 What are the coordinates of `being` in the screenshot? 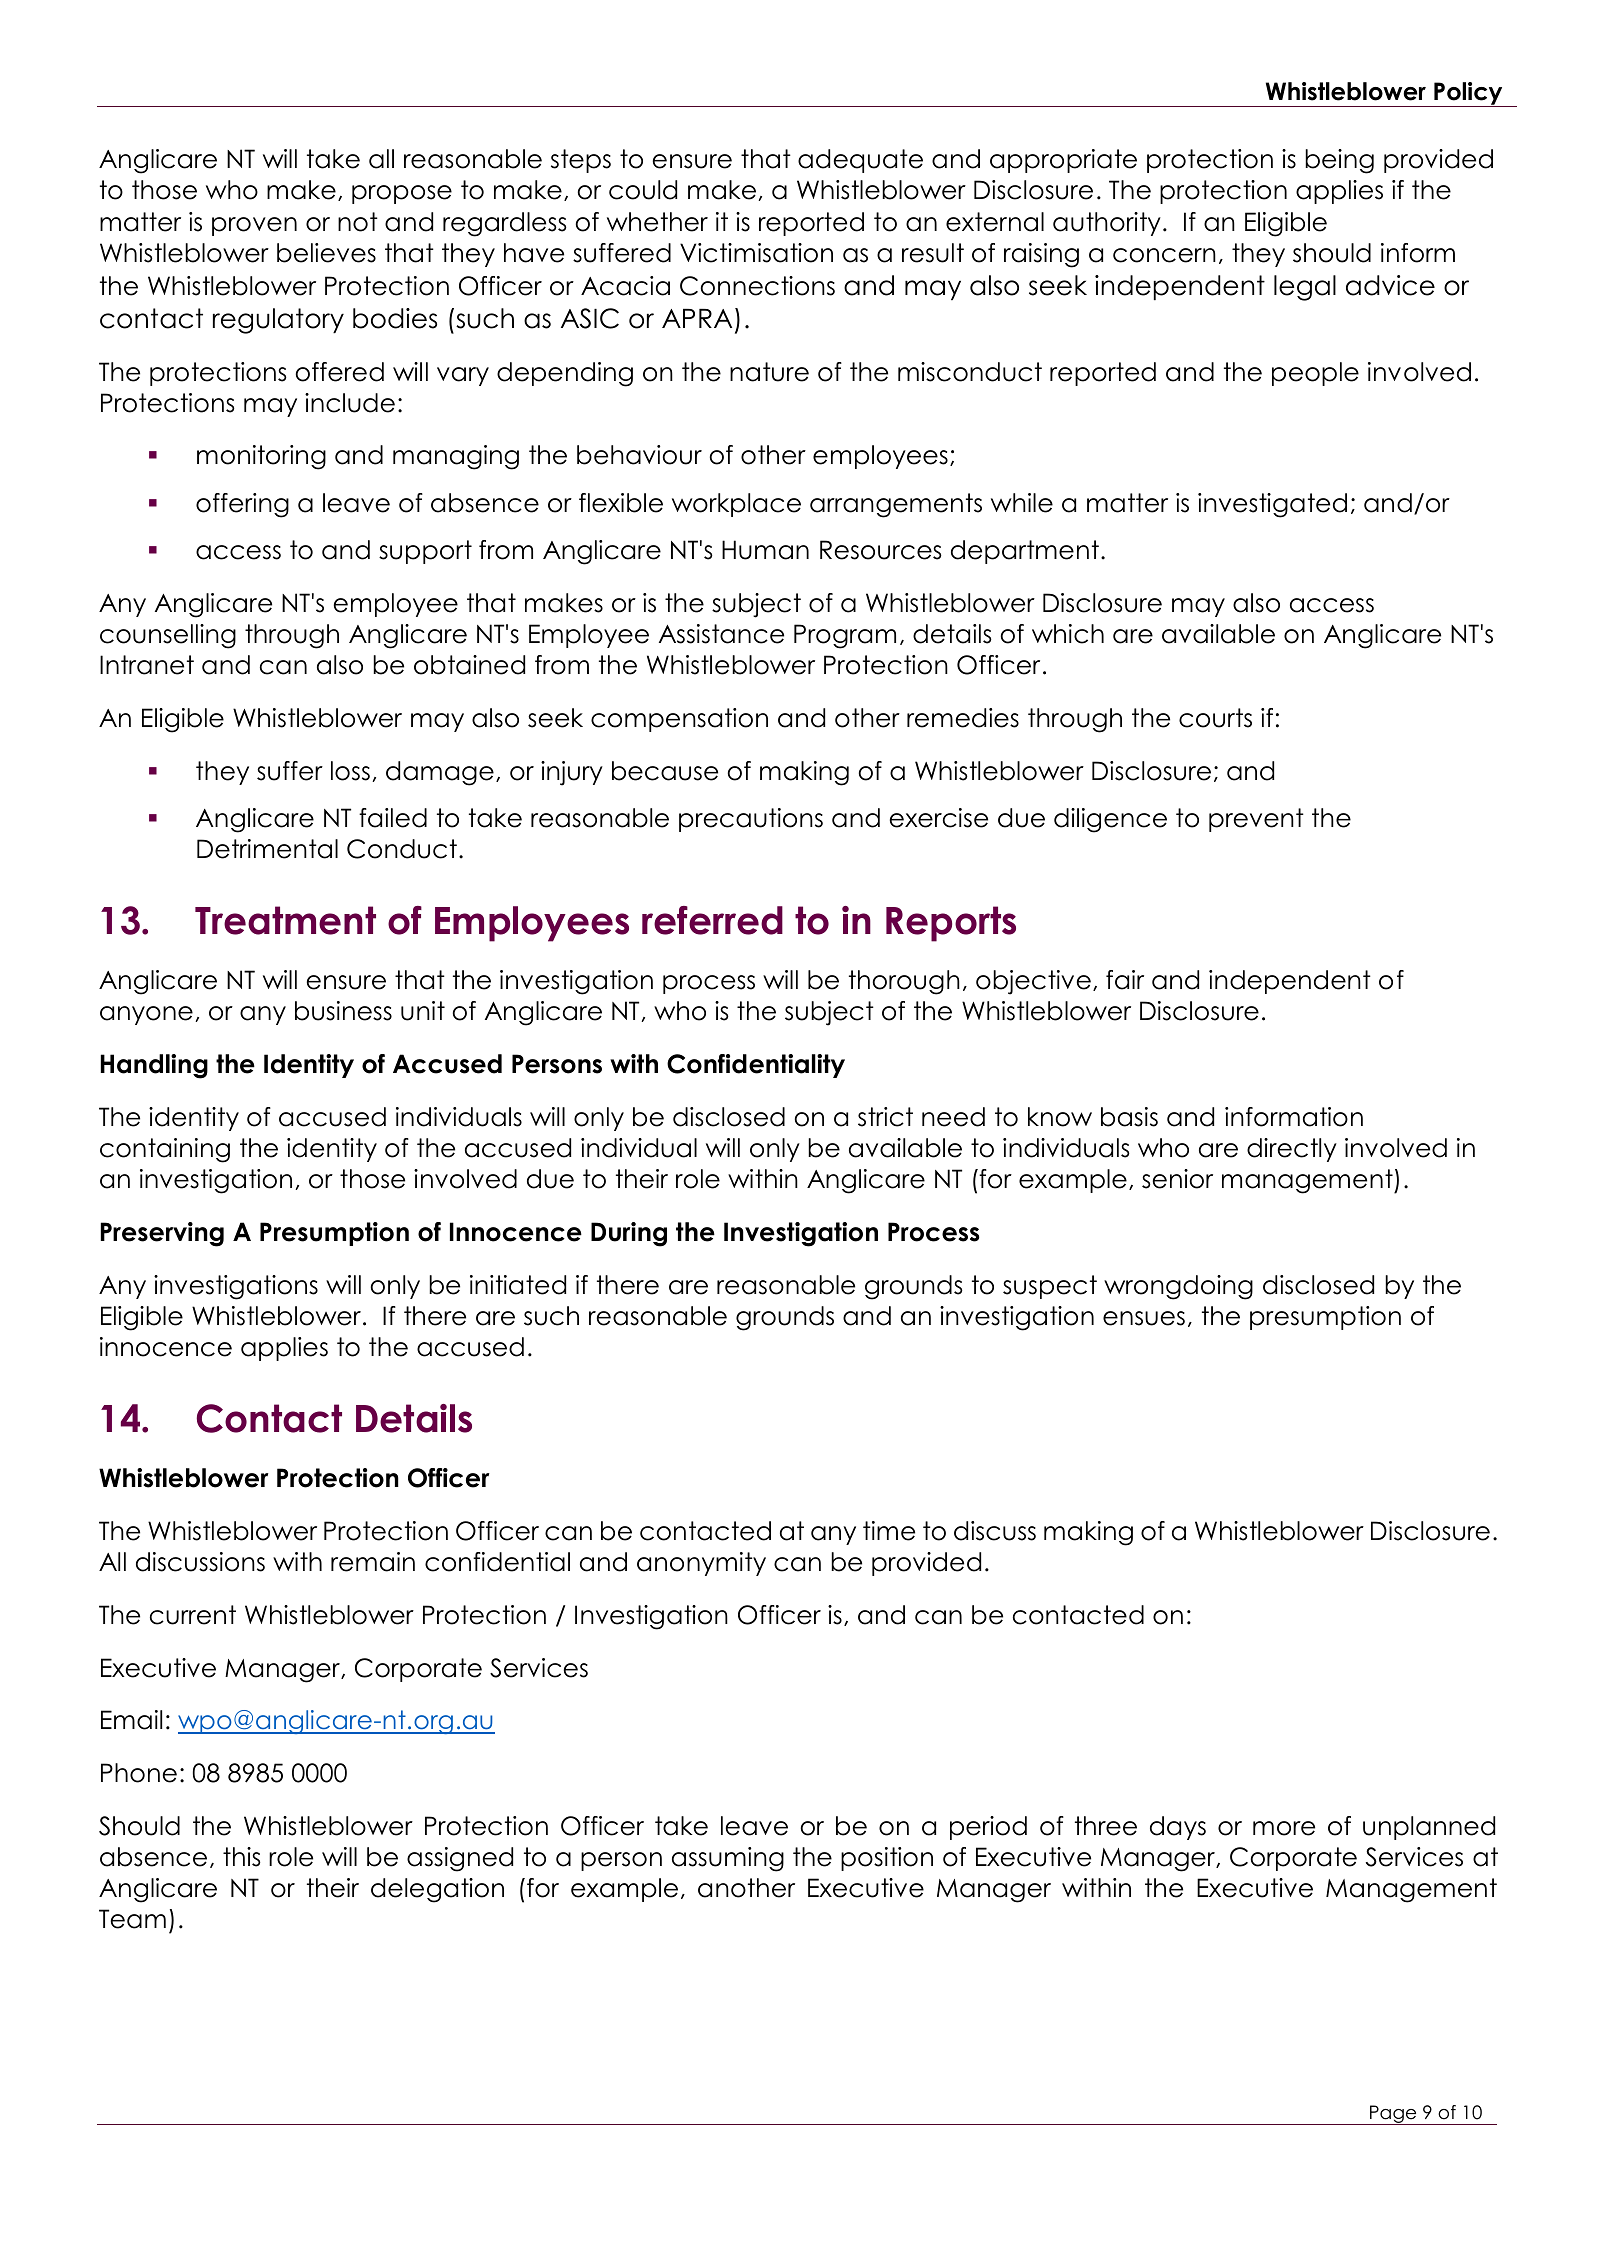 It's located at (1339, 161).
